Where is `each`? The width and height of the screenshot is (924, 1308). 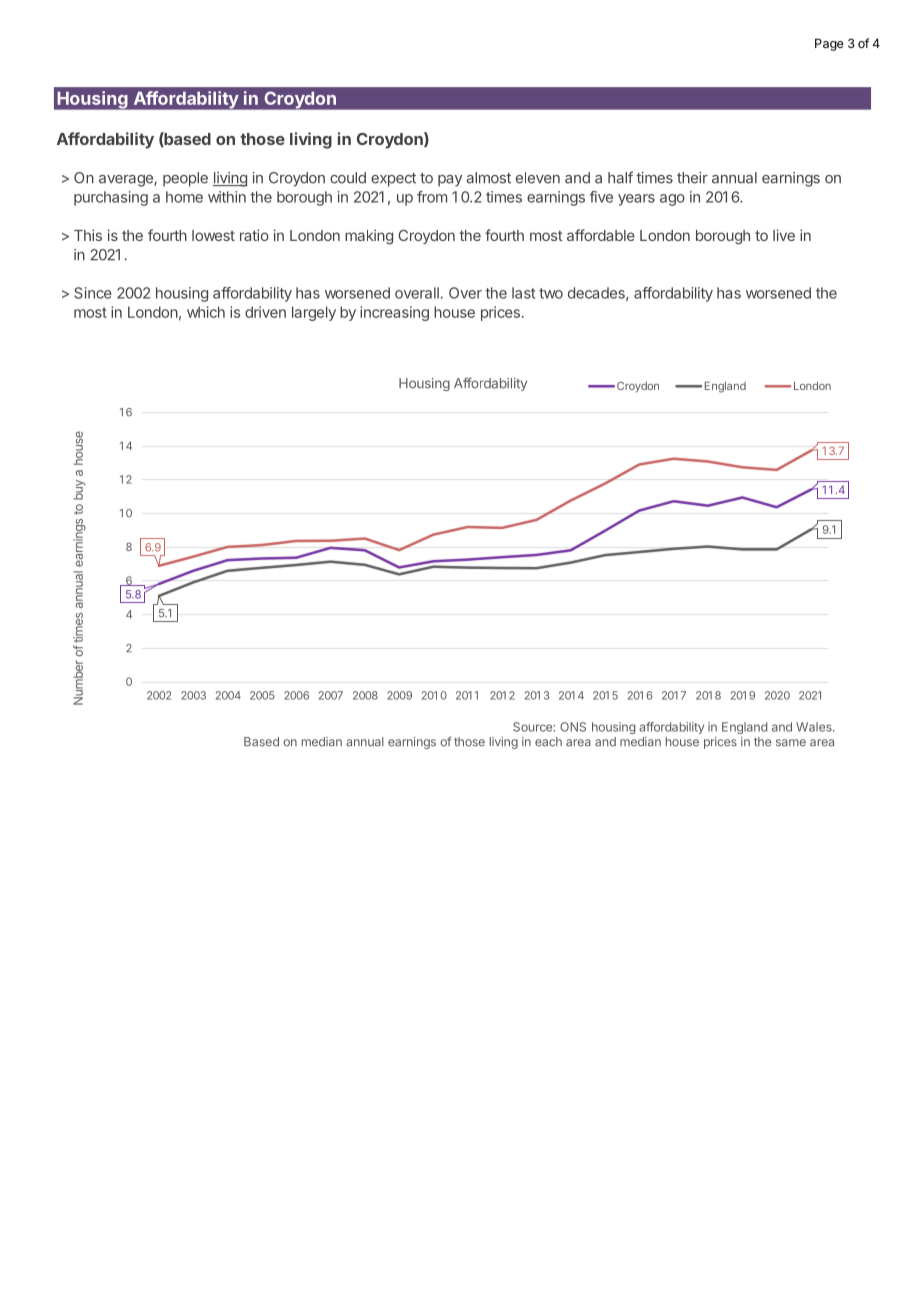
each is located at coordinates (548, 742).
